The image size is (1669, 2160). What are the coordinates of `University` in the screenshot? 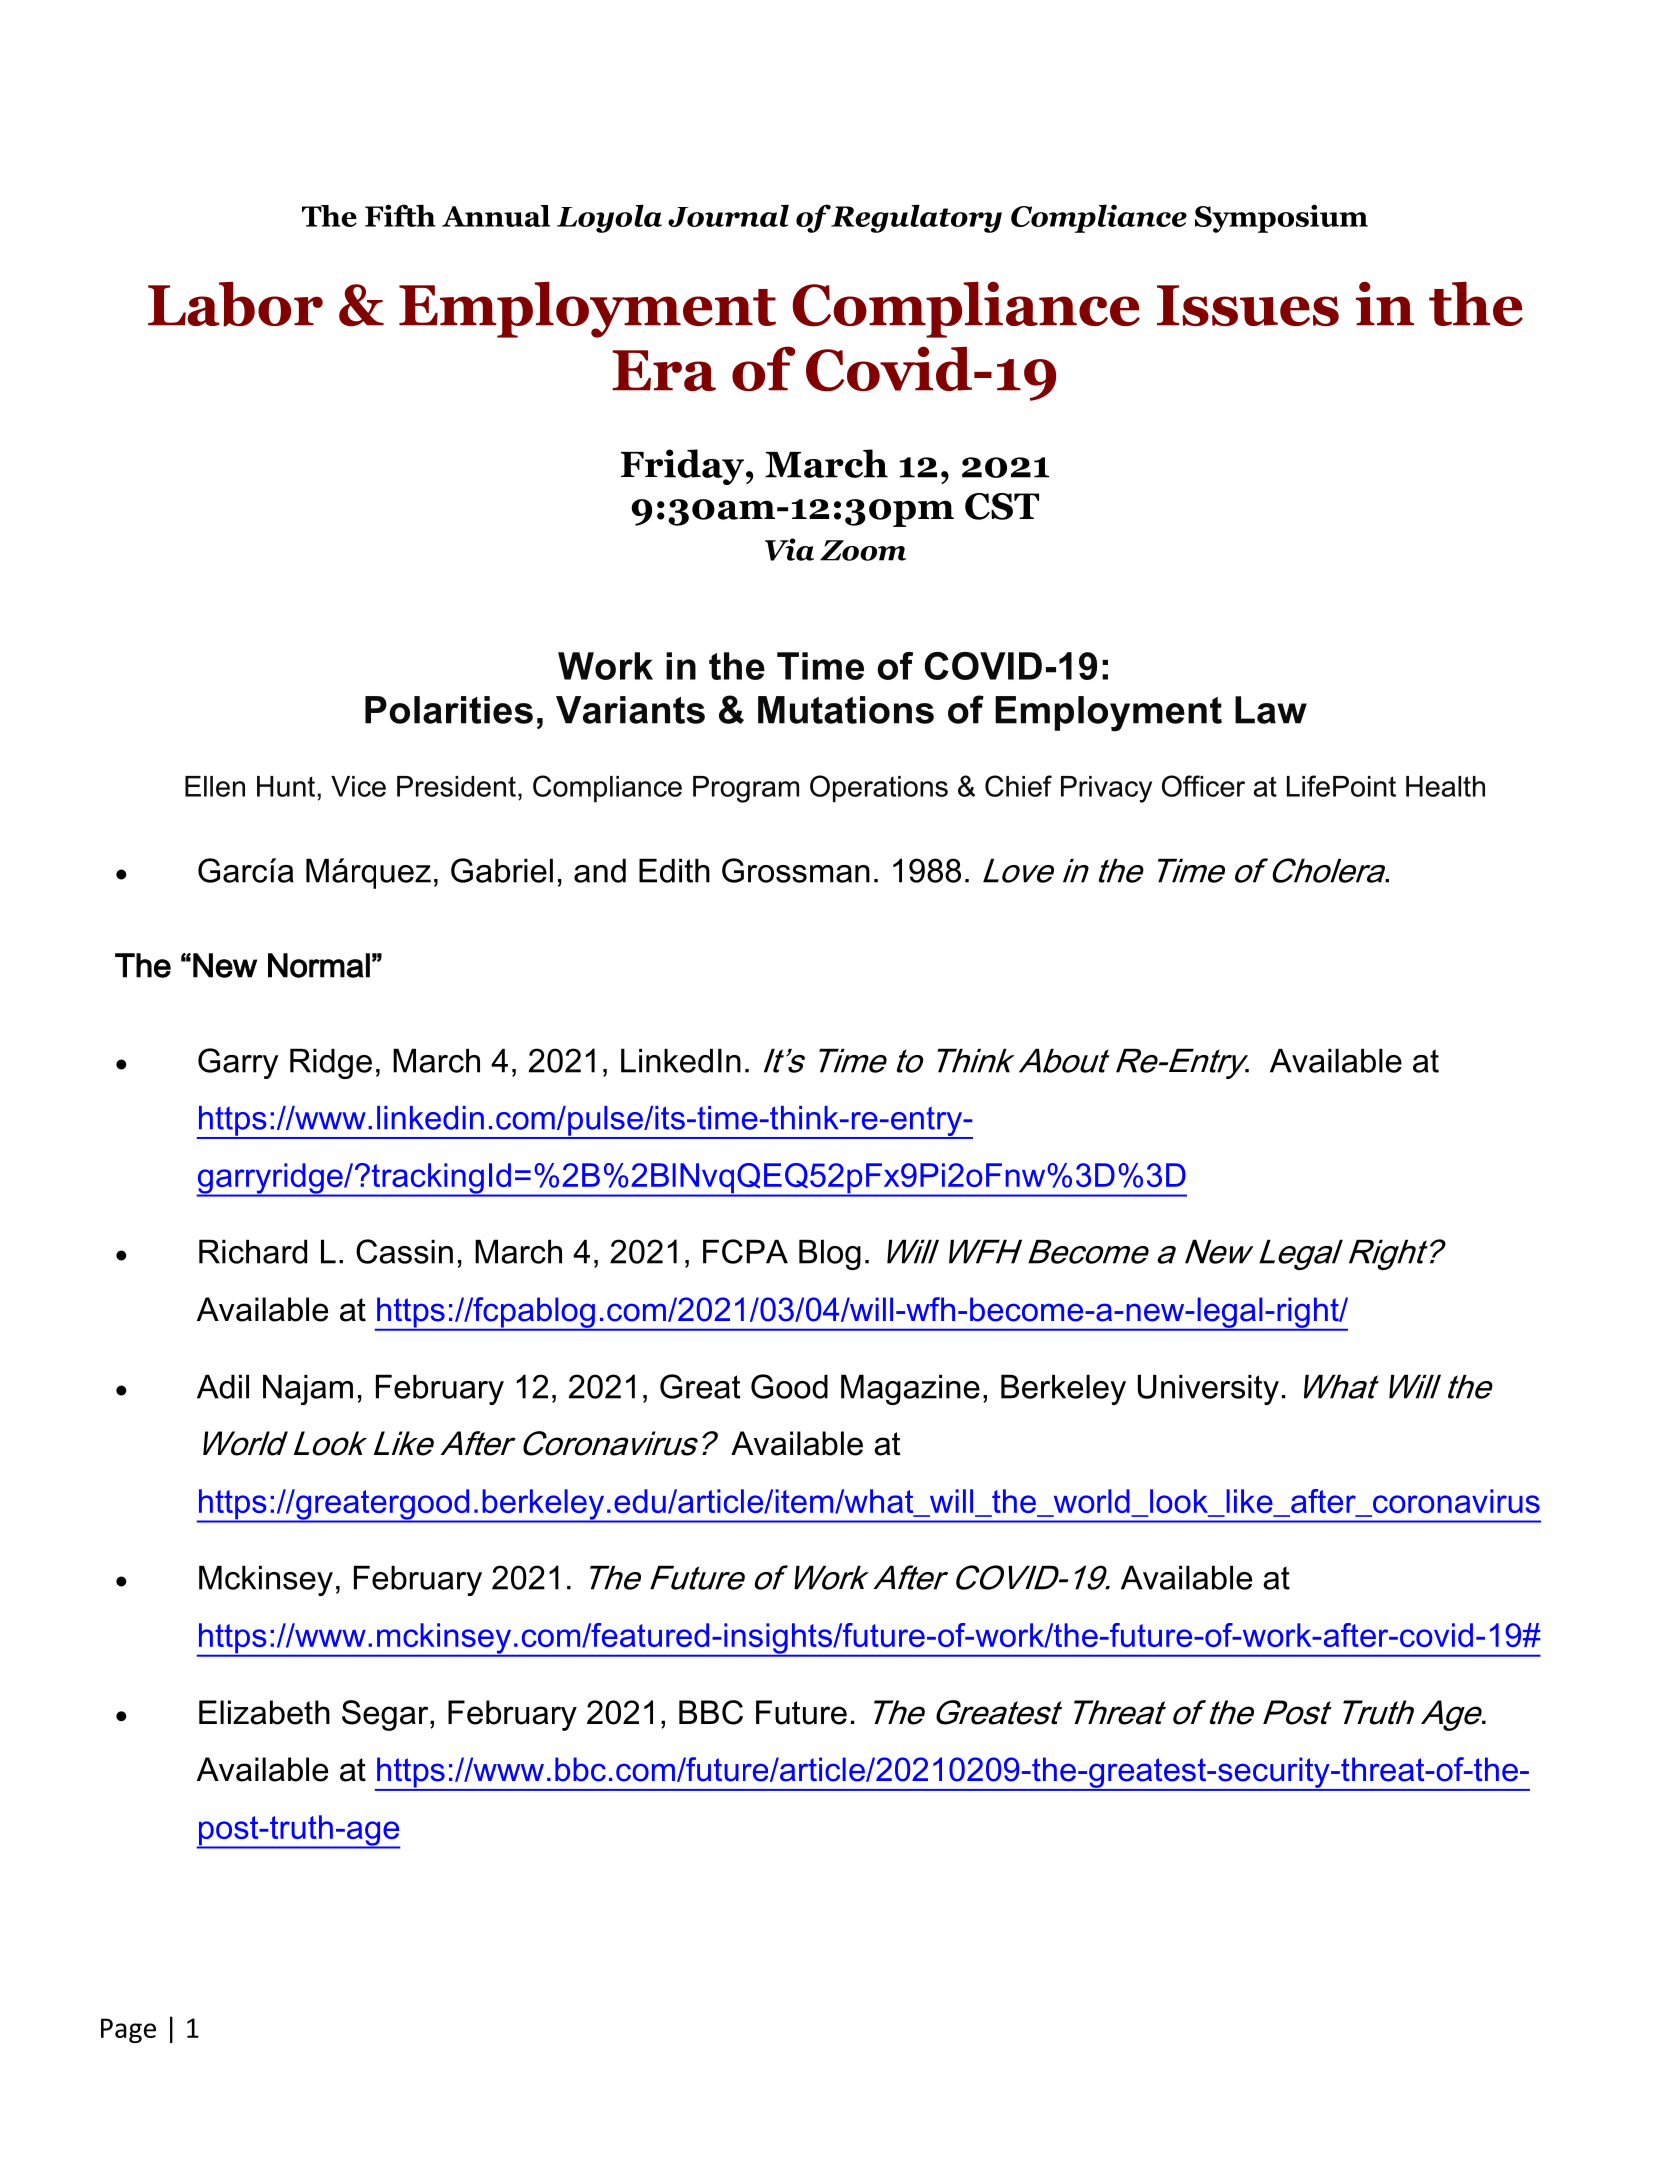 It's located at (1208, 1390).
